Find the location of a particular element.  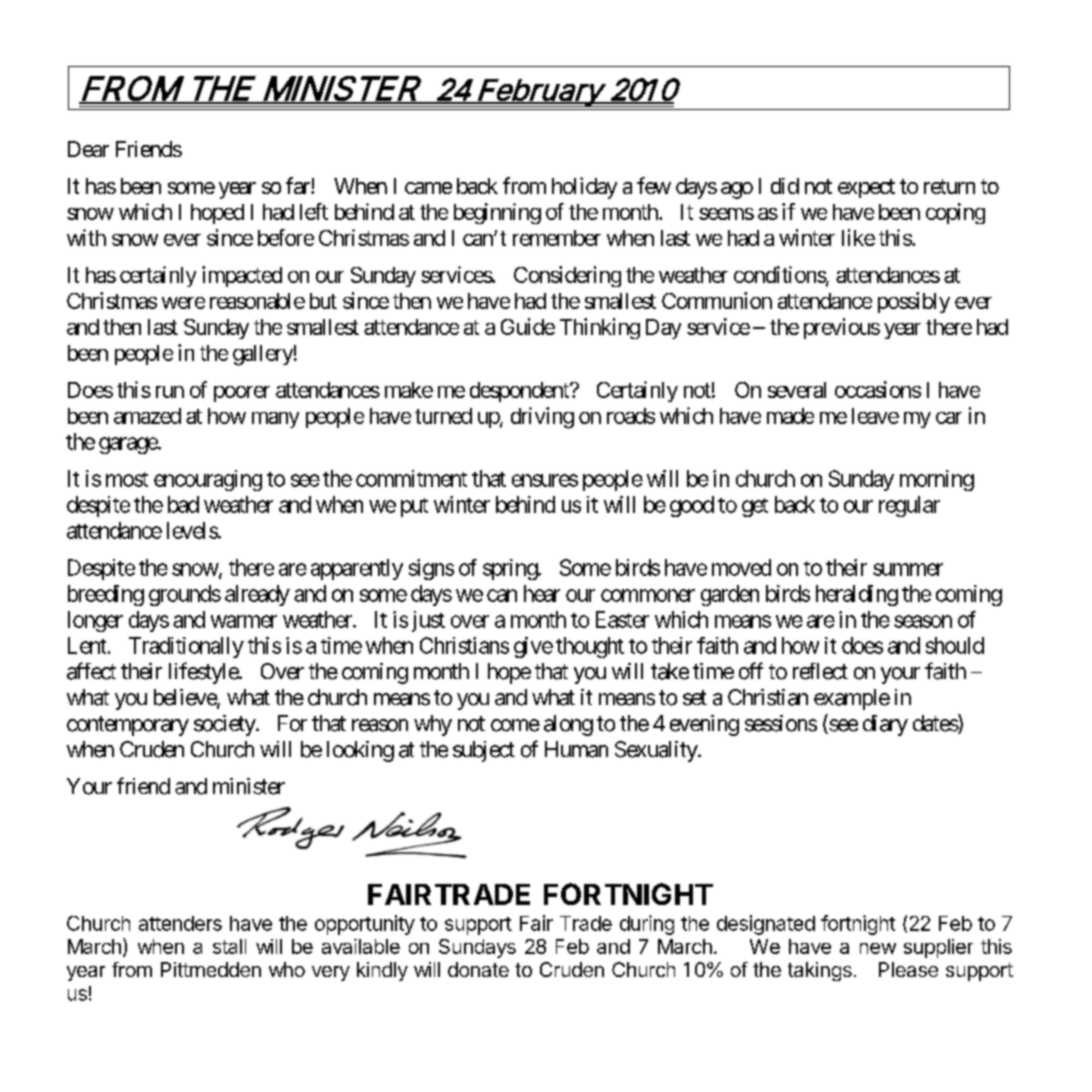

summer is located at coordinates (908, 569).
